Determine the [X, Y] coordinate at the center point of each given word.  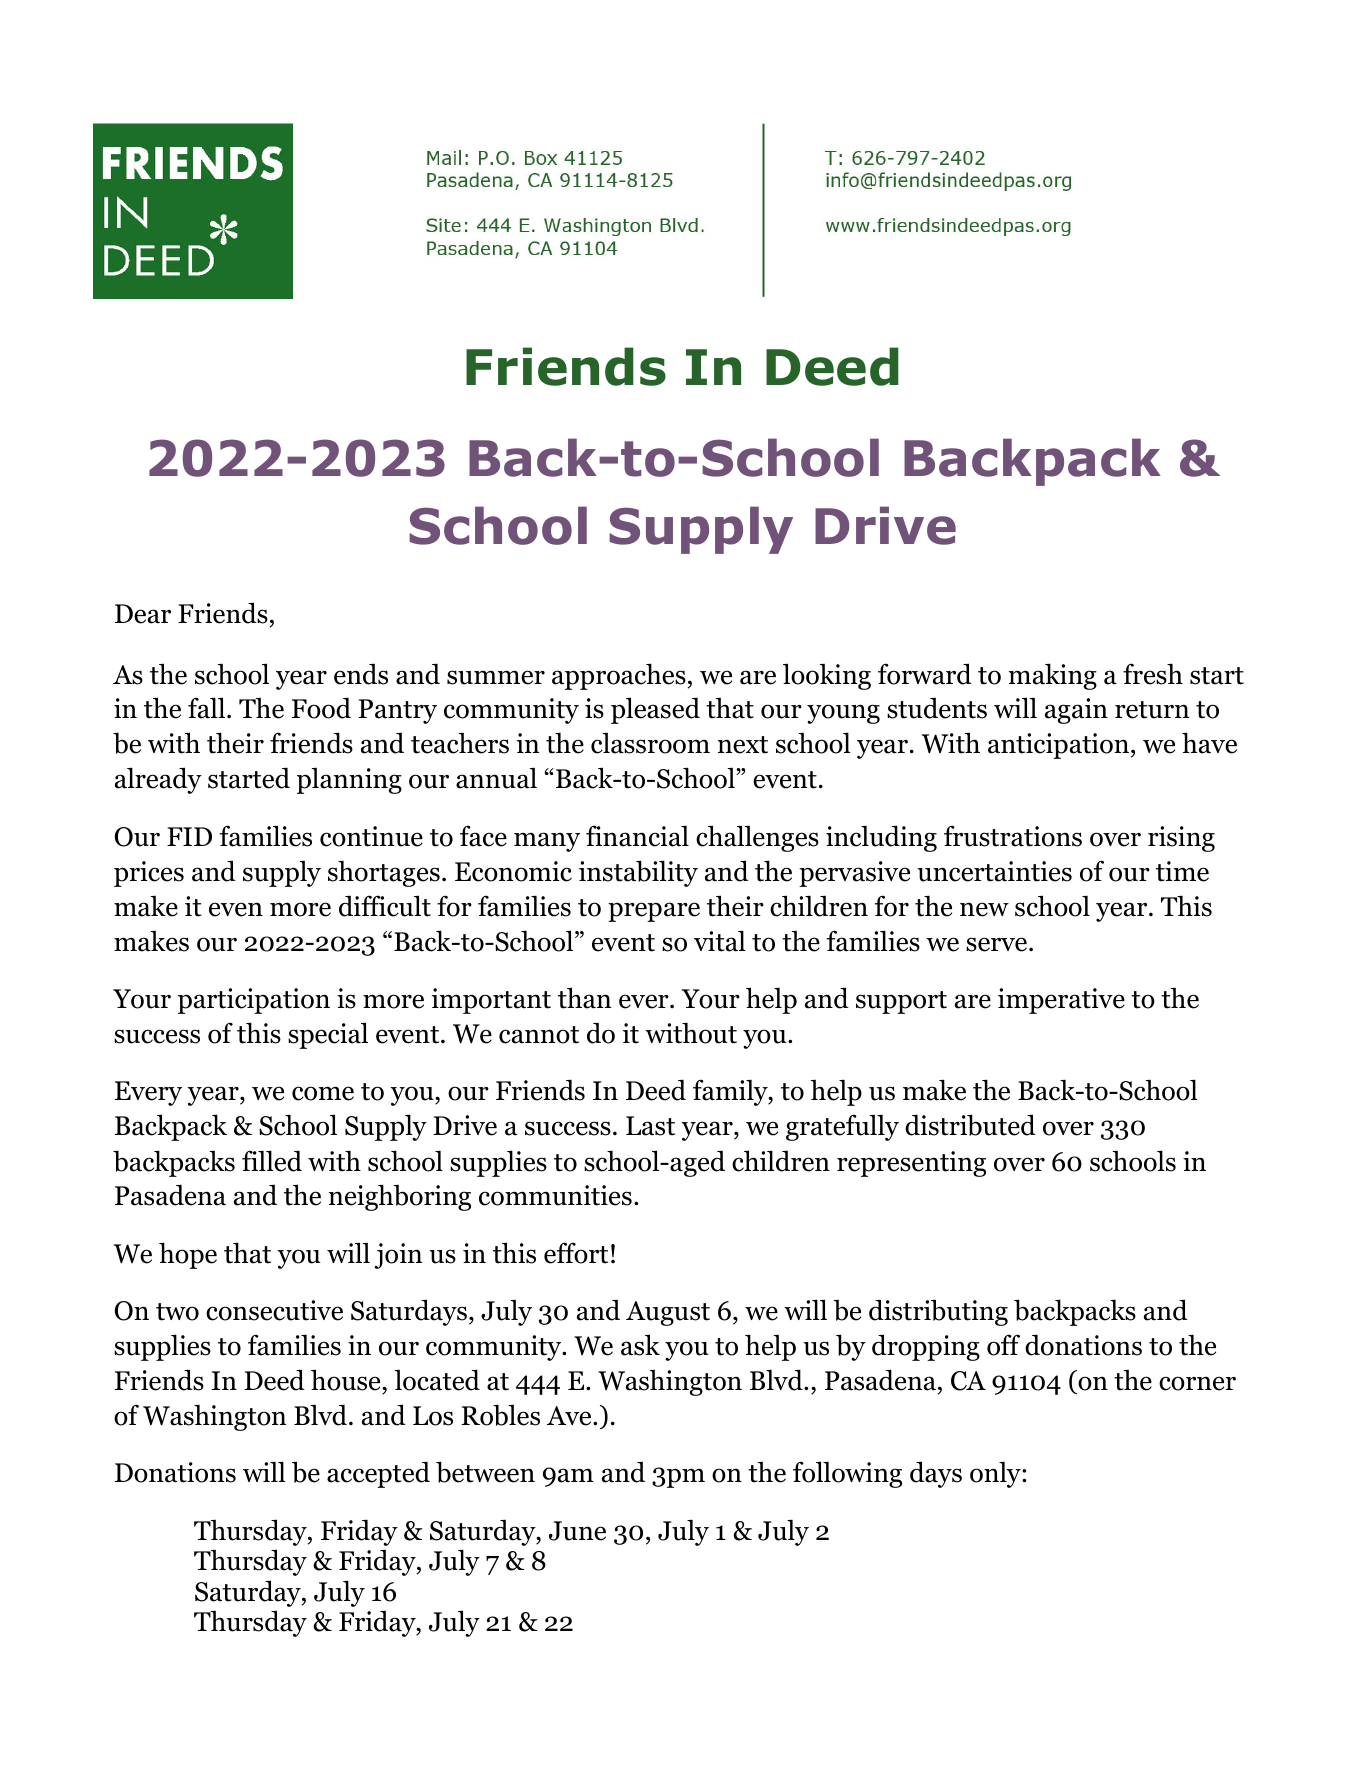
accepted [378, 1474]
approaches [619, 676]
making [1052, 676]
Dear [143, 614]
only [996, 1474]
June [577, 1531]
